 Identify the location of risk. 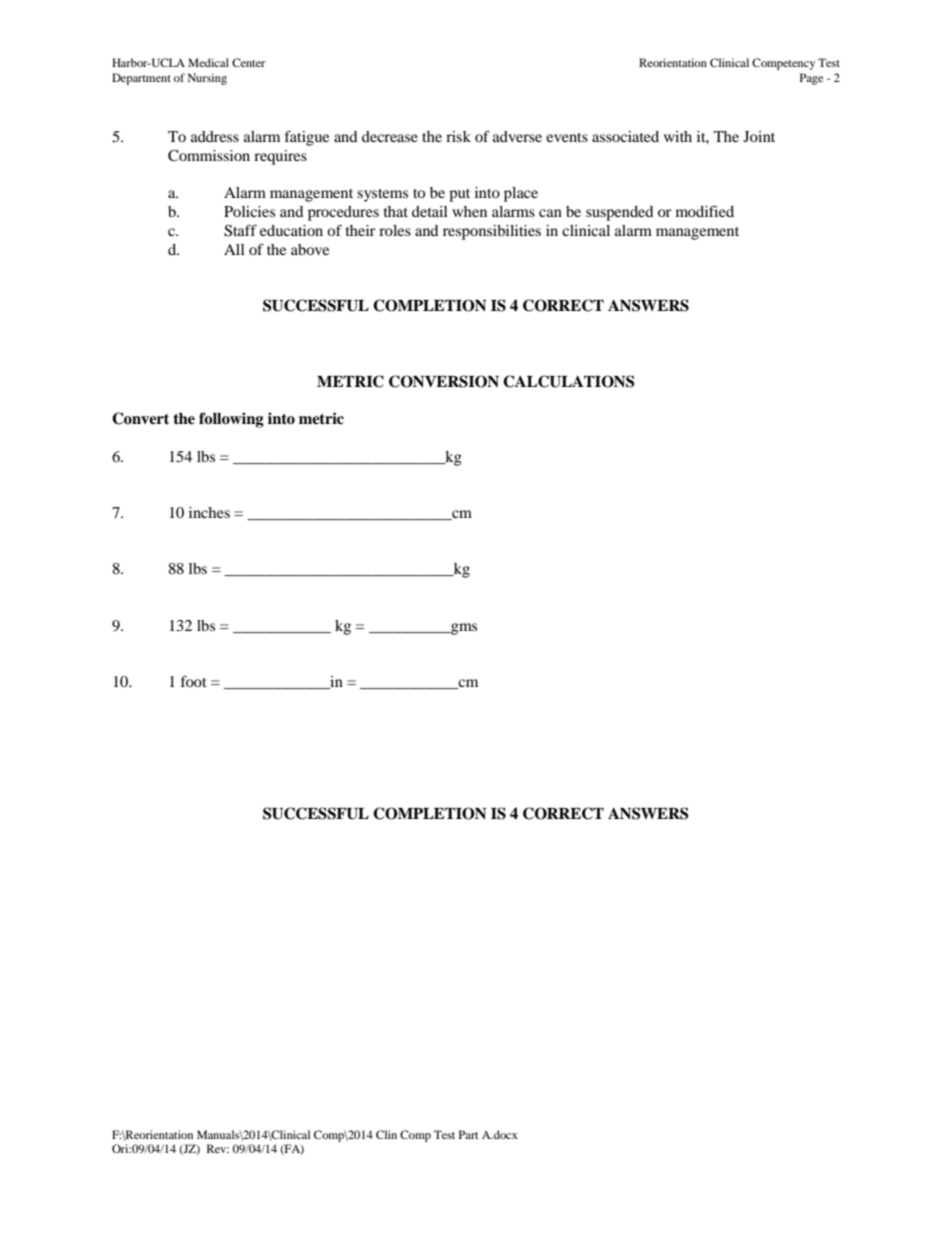
(458, 136).
